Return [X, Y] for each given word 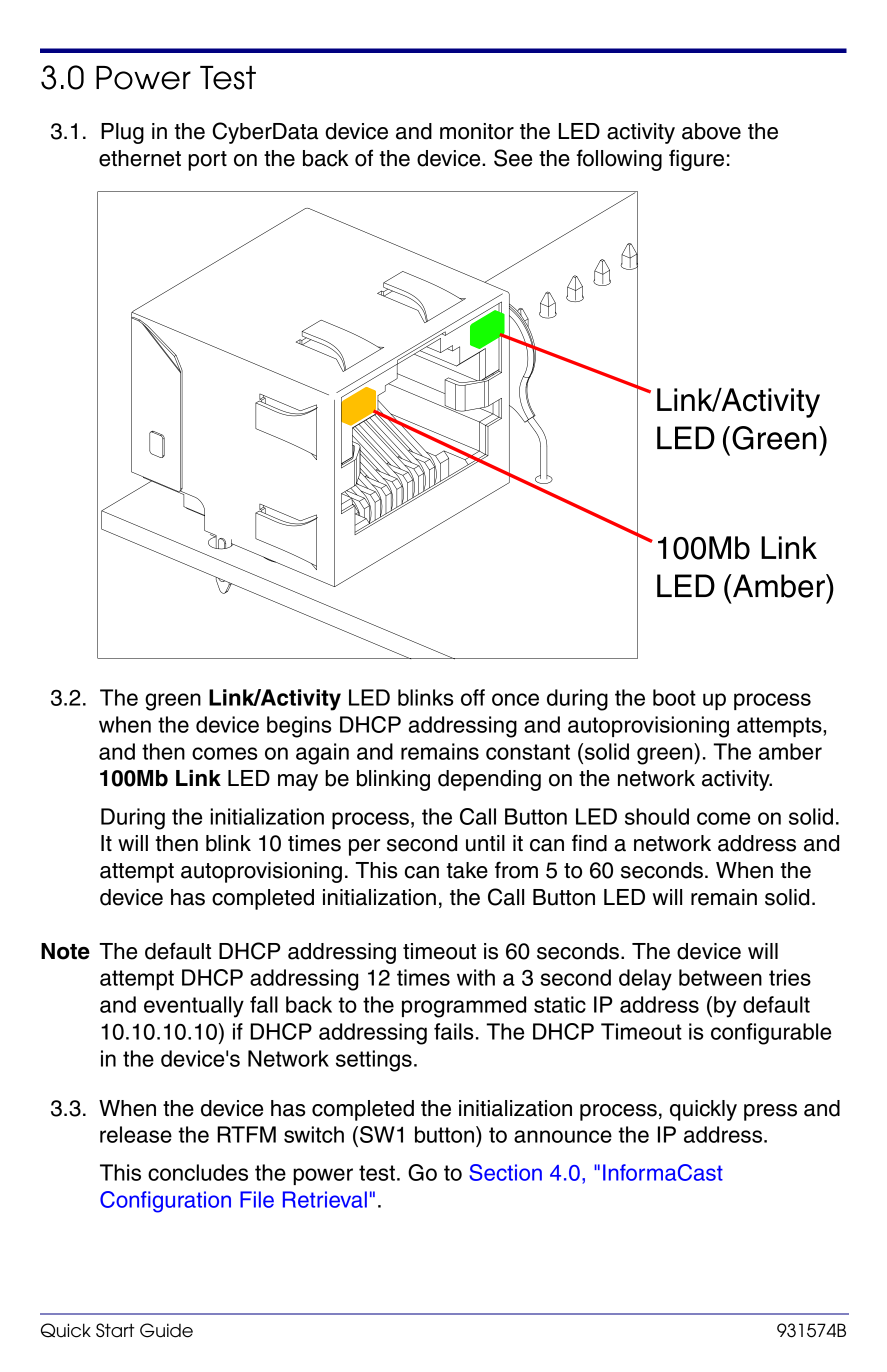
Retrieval [325, 1199]
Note [65, 951]
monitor [477, 131]
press [770, 1112]
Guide [166, 1330]
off [473, 697]
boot [674, 697]
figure [696, 160]
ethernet [140, 158]
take [467, 870]
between [720, 977]
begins [299, 727]
